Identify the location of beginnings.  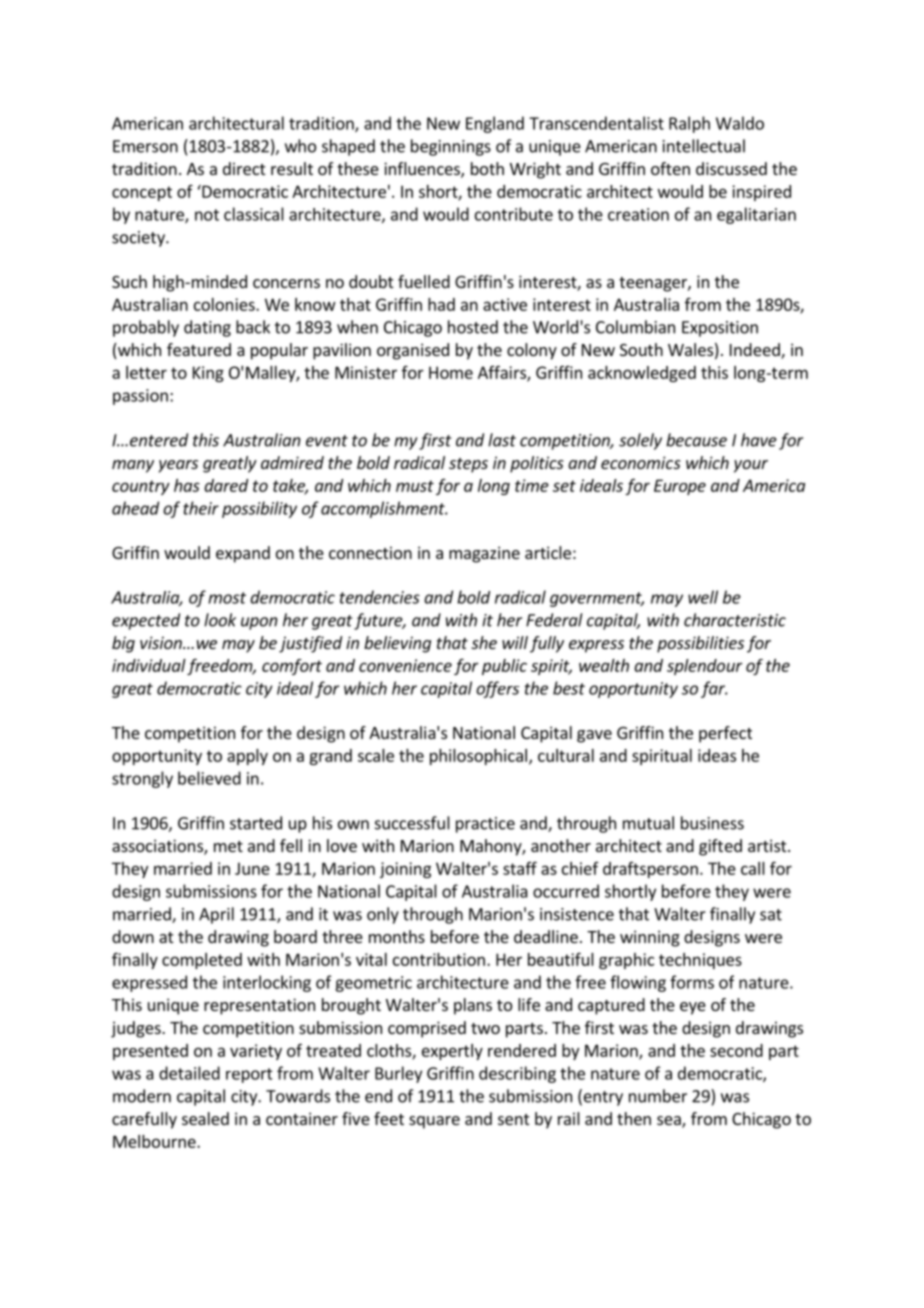
(451, 147).
